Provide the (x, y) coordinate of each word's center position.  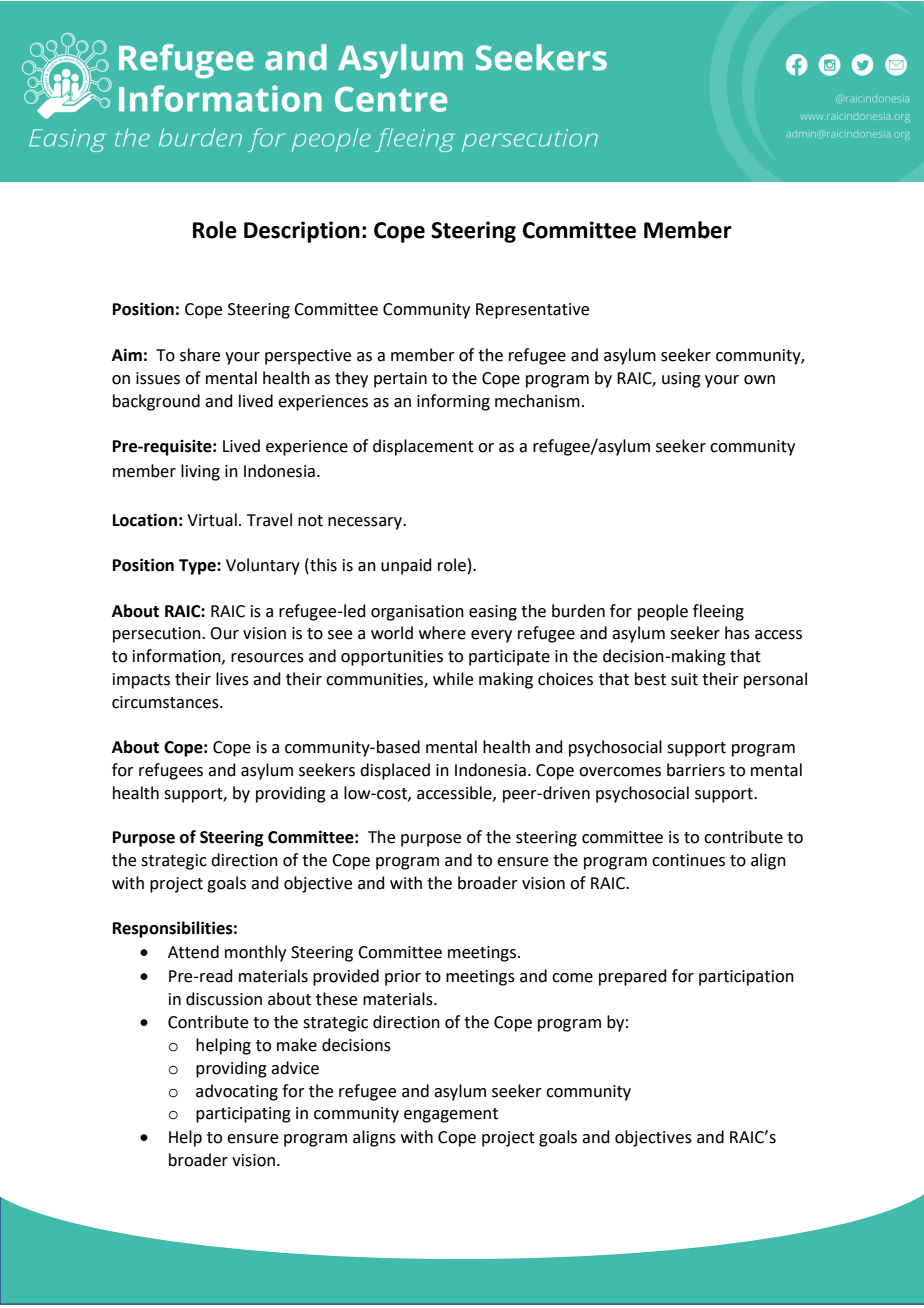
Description (302, 232)
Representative (532, 311)
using (681, 380)
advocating (237, 1092)
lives (232, 679)
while (453, 679)
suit (684, 679)
